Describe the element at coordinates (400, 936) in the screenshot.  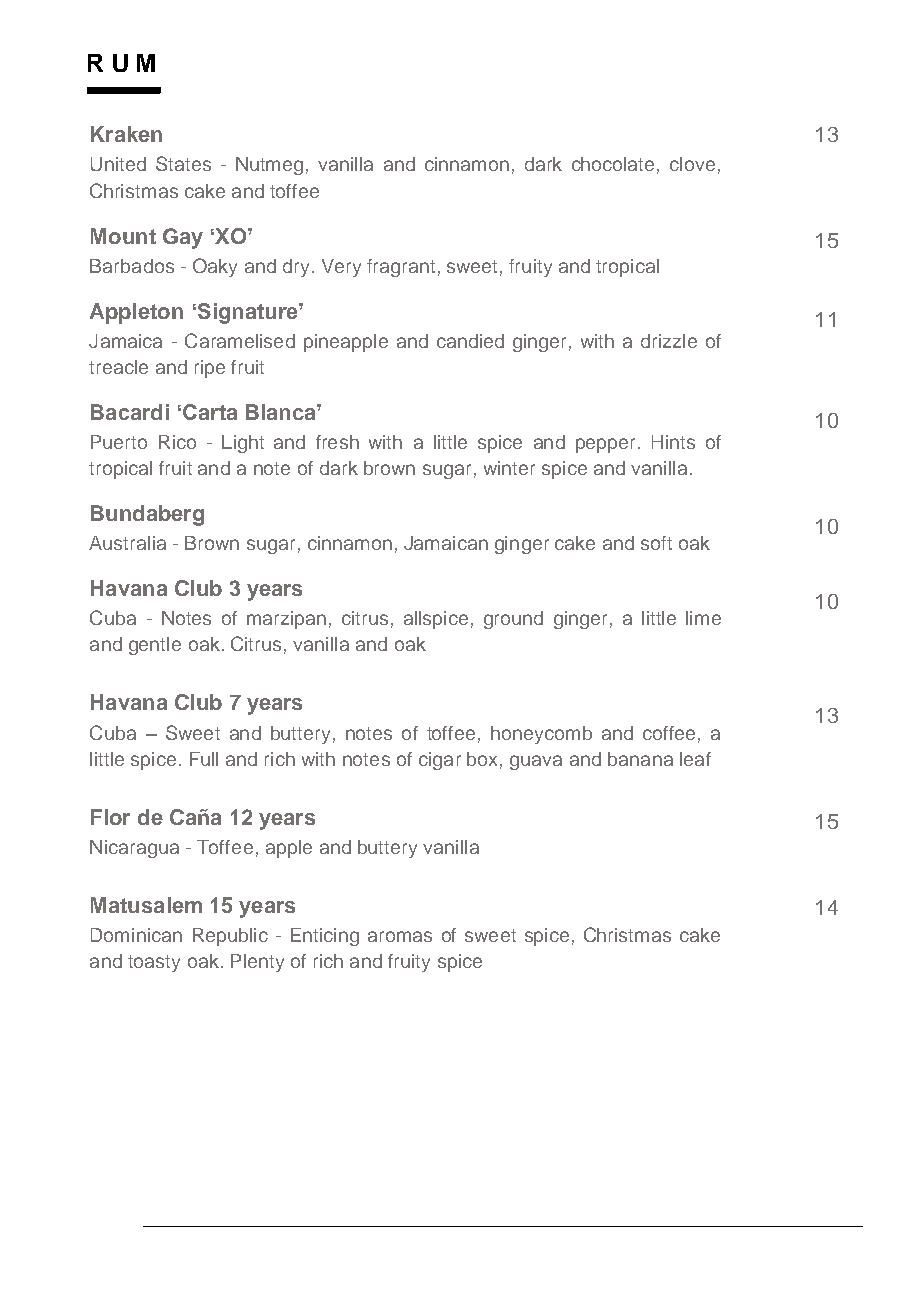
I see `aromas` at that location.
